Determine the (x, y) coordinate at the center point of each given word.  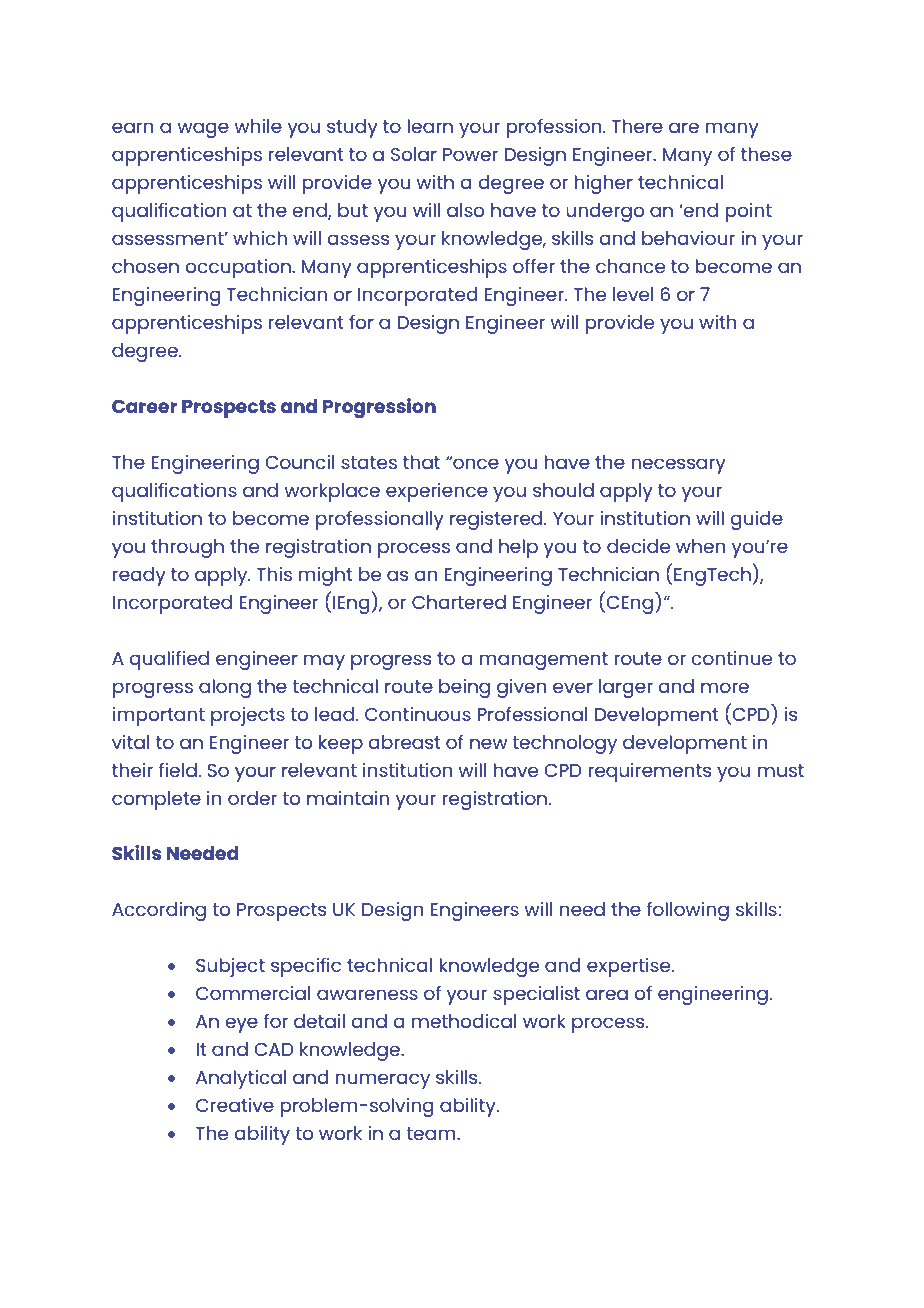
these (766, 154)
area (607, 994)
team (432, 1133)
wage (203, 130)
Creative (235, 1105)
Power (470, 154)
